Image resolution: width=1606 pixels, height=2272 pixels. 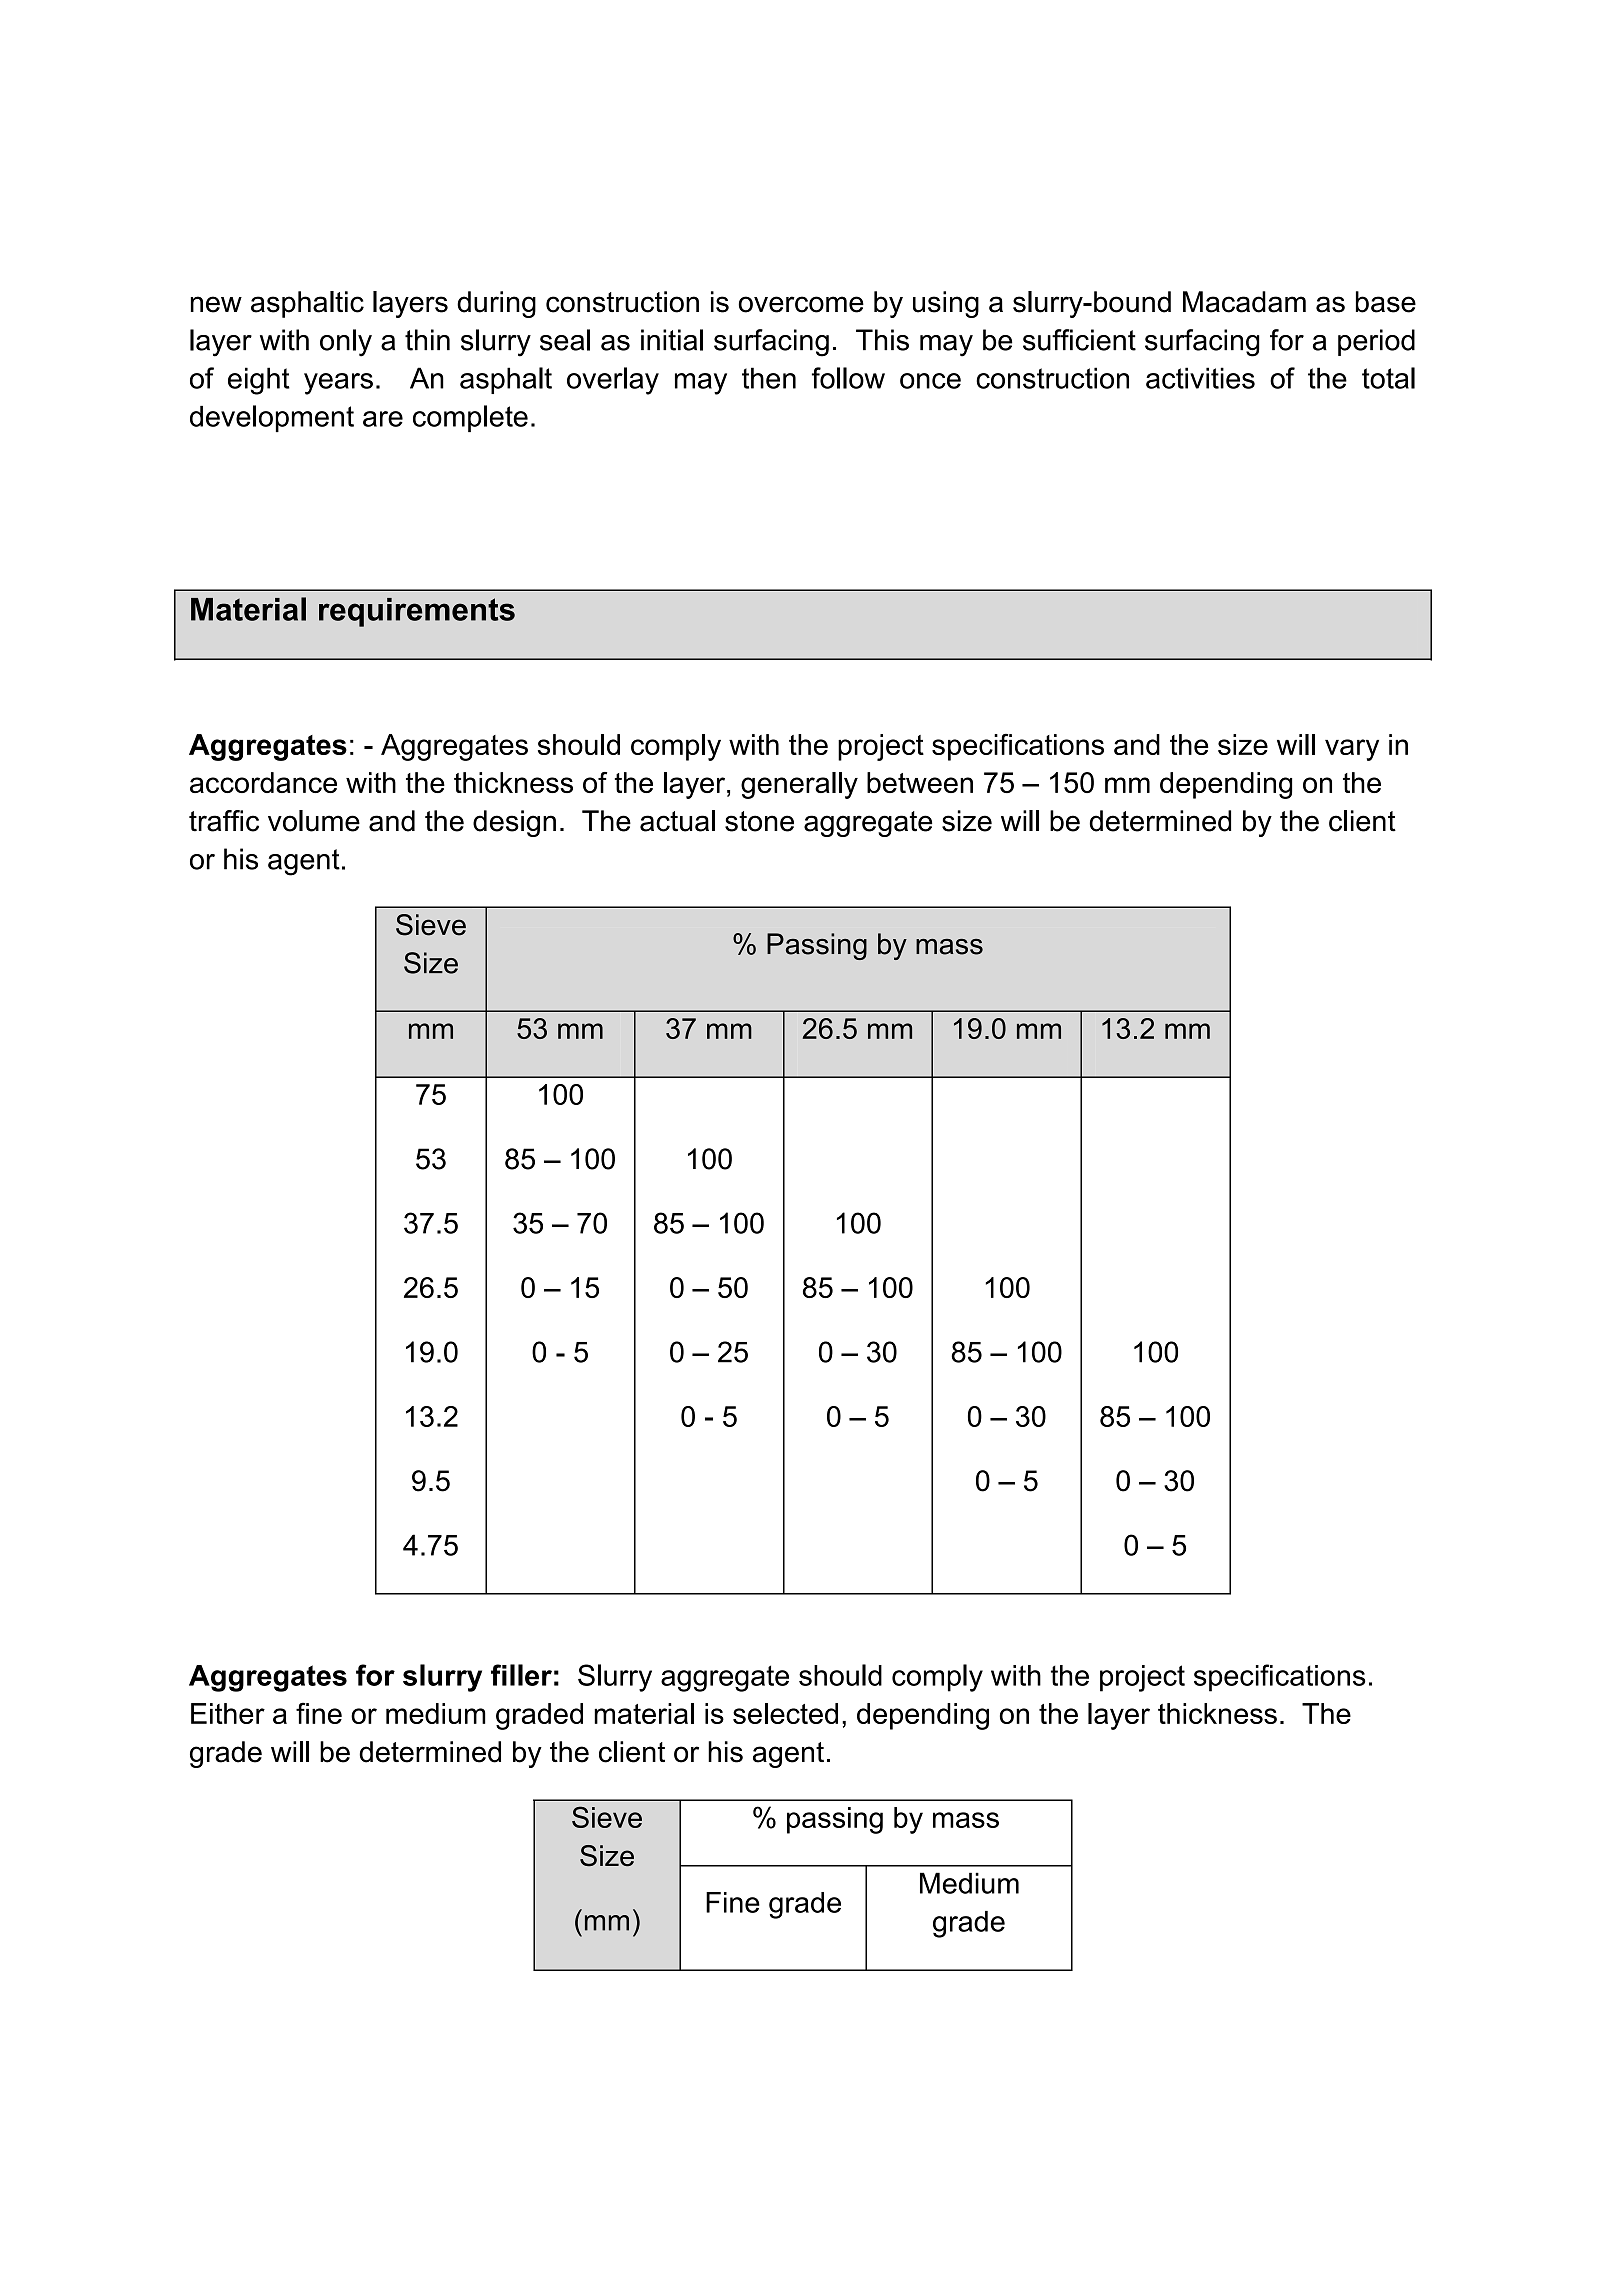 What do you see at coordinates (521, 1675) in the screenshot?
I see `filler` at bounding box center [521, 1675].
